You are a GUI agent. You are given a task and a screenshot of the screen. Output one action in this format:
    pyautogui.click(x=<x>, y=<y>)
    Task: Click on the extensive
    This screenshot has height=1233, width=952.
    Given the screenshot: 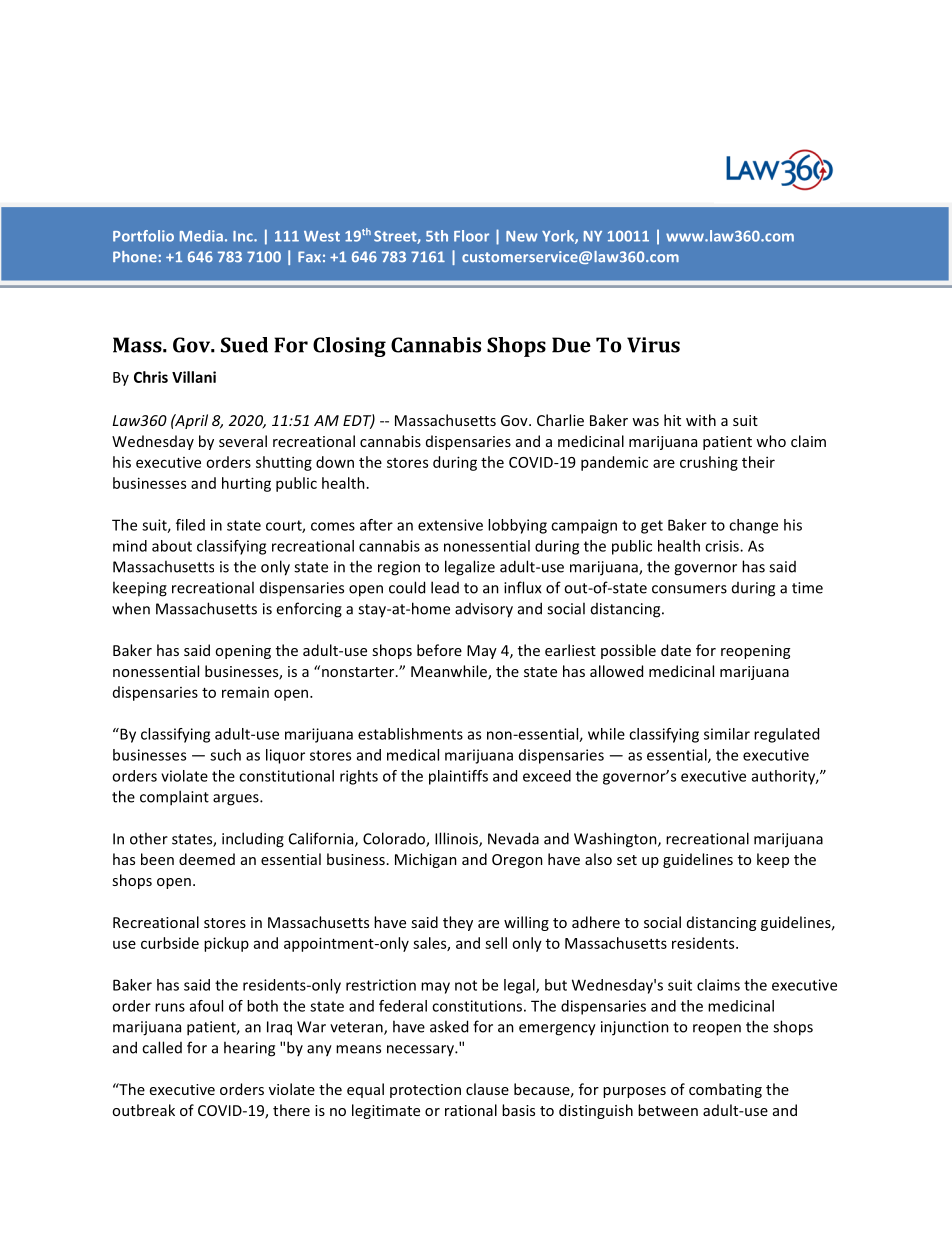 What is the action you would take?
    pyautogui.click(x=450, y=525)
